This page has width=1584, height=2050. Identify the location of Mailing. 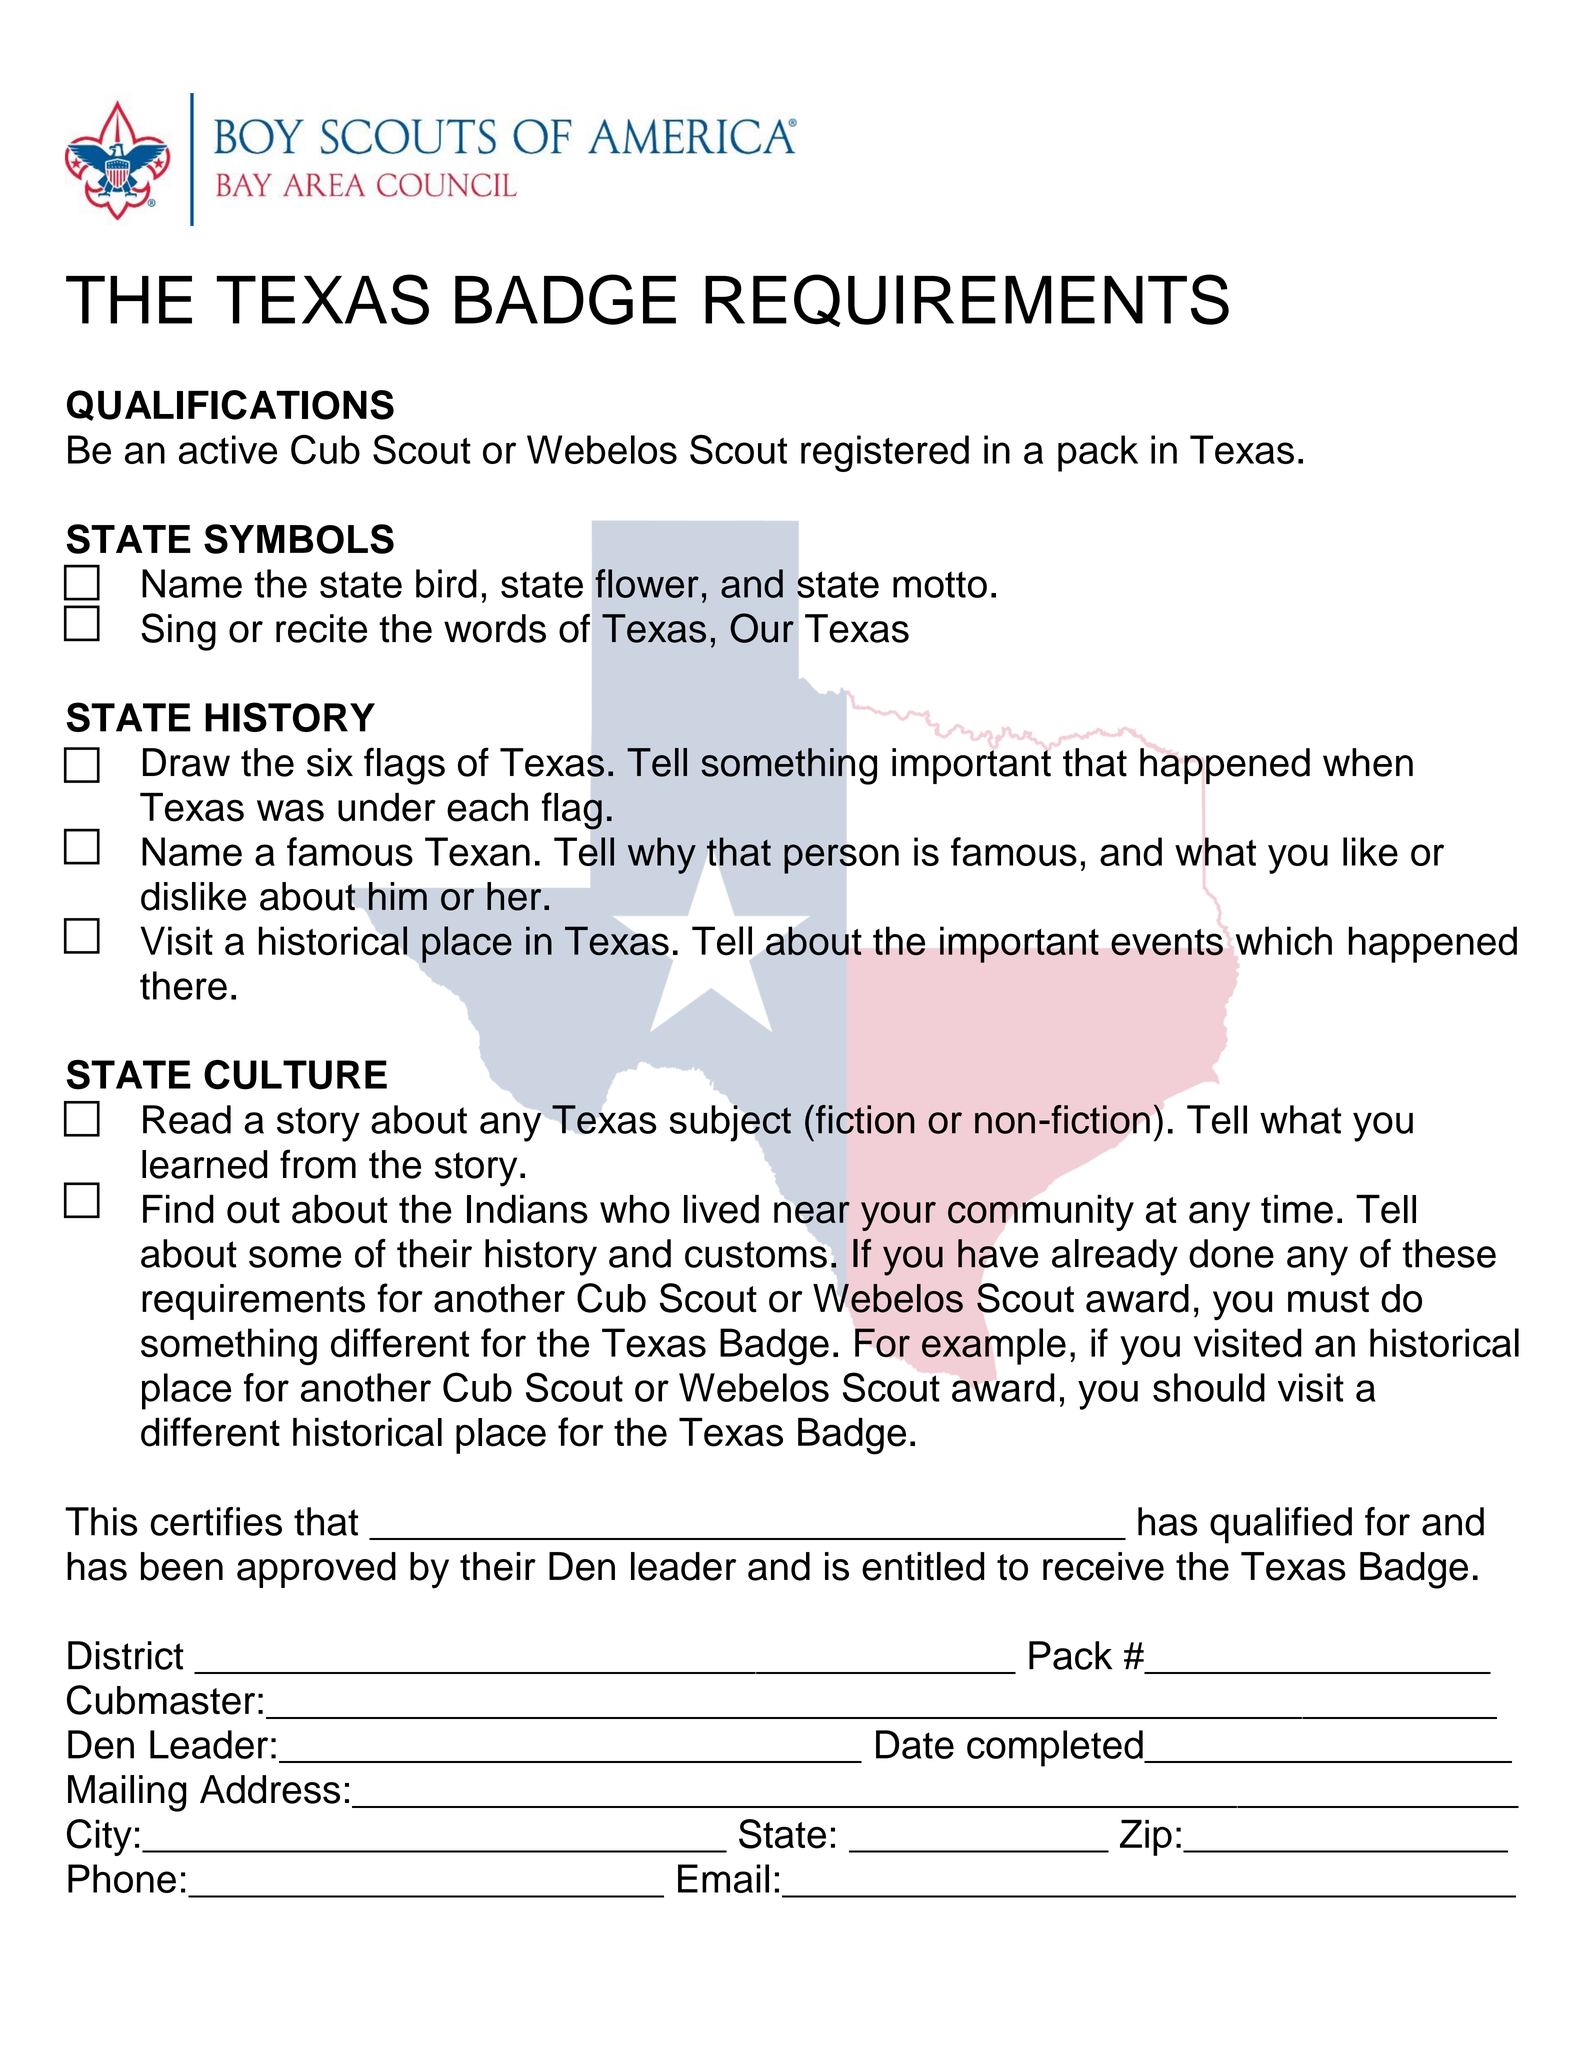
(127, 1793).
